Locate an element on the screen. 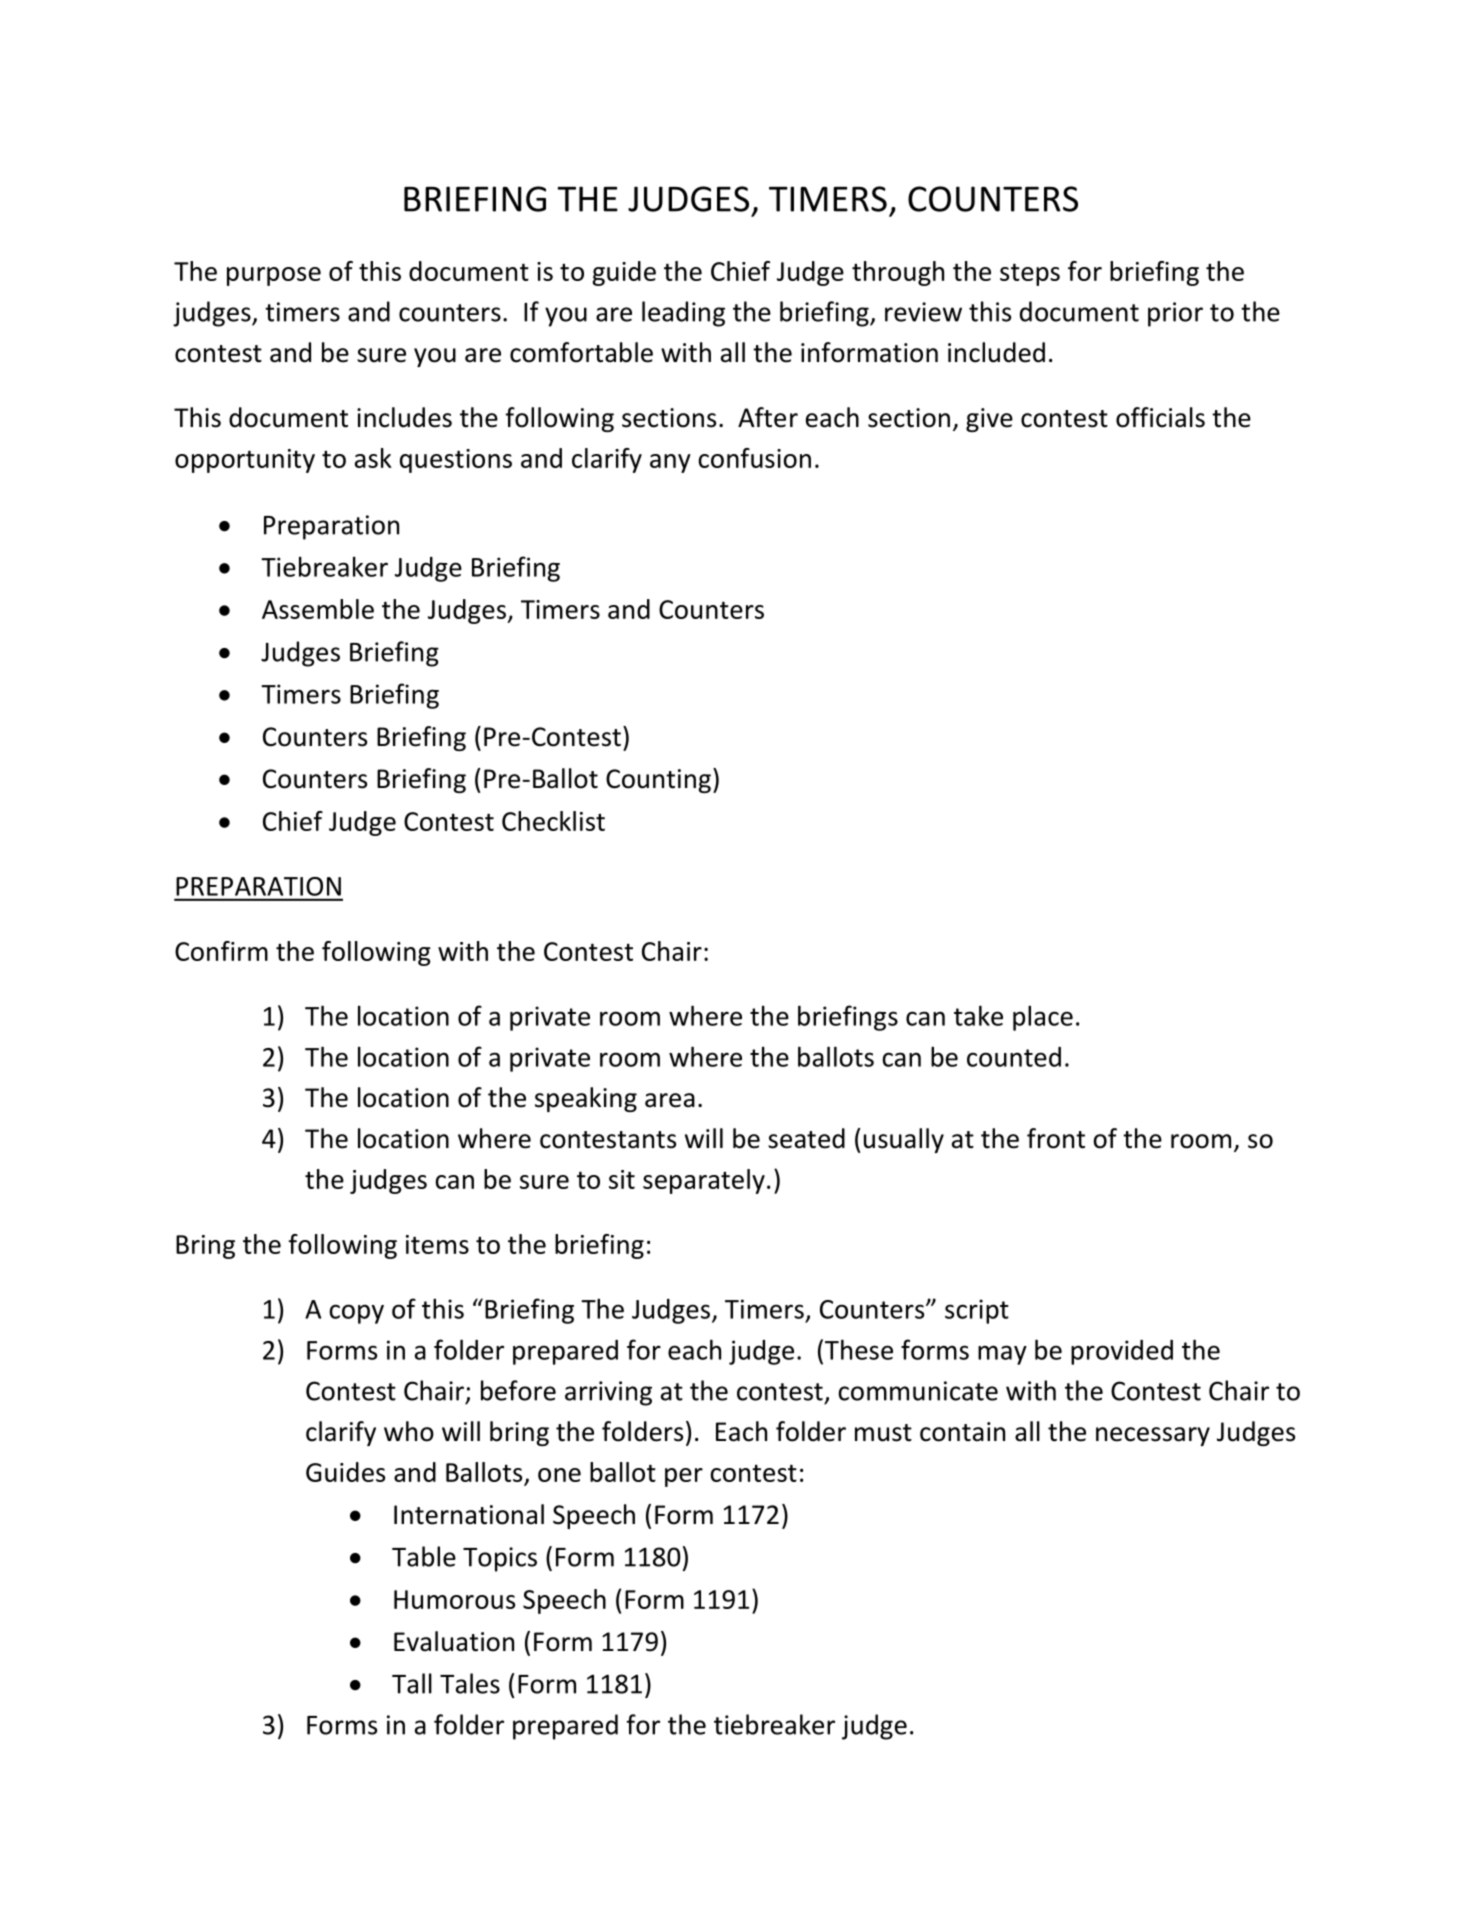 The width and height of the screenshot is (1481, 1917). Confirm is located at coordinates (221, 951).
